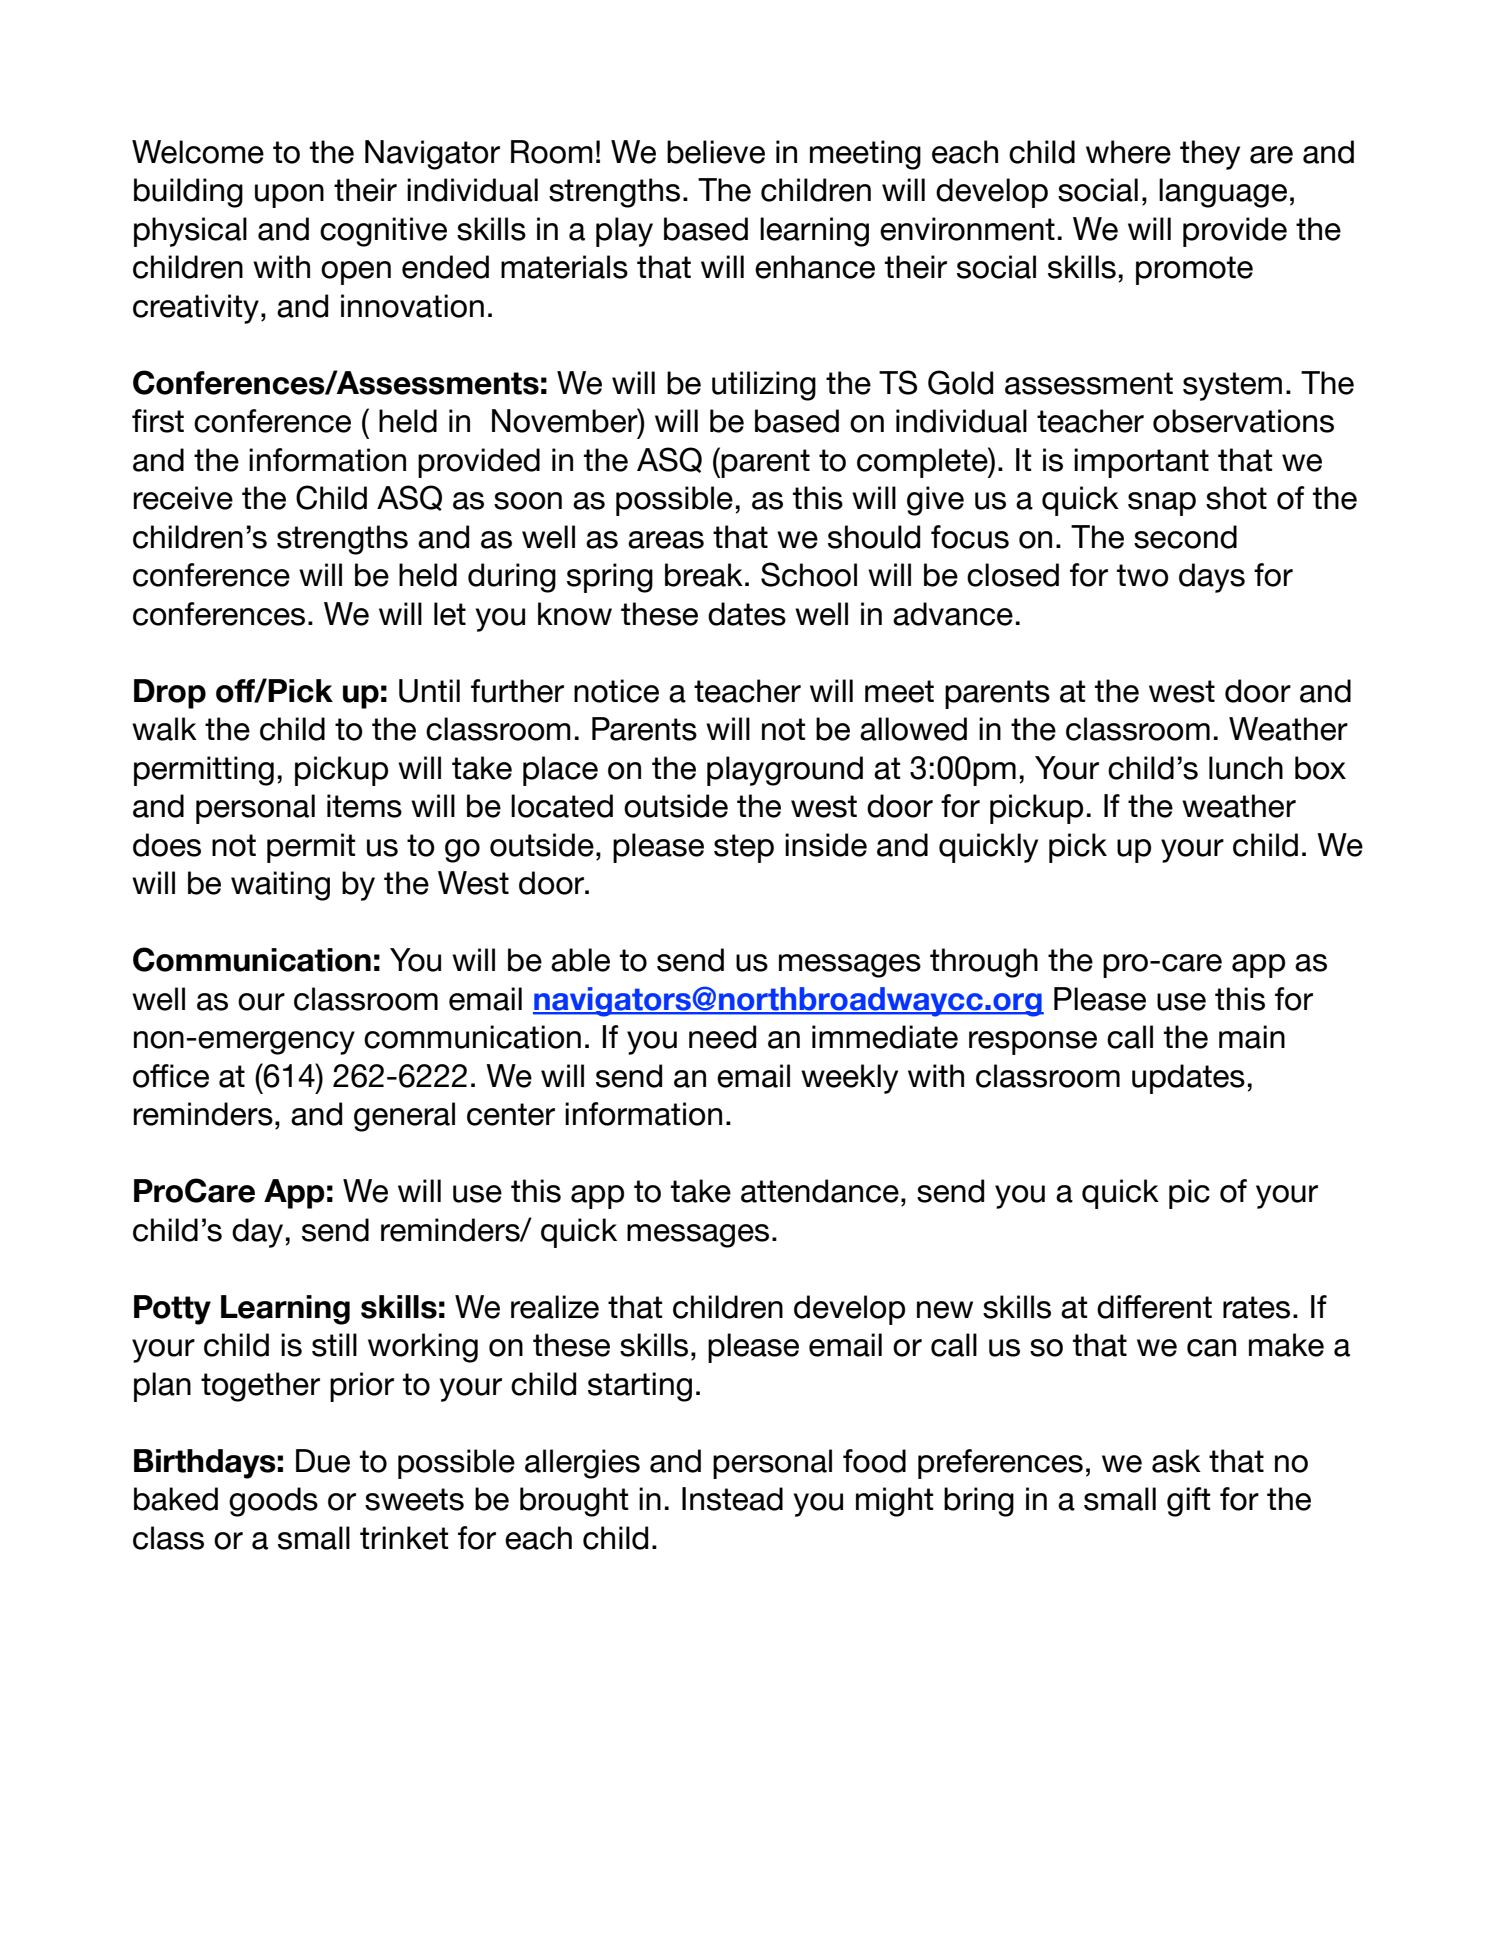 The height and width of the screenshot is (1936, 1496). Describe the element at coordinates (1223, 193) in the screenshot. I see `language` at that location.
